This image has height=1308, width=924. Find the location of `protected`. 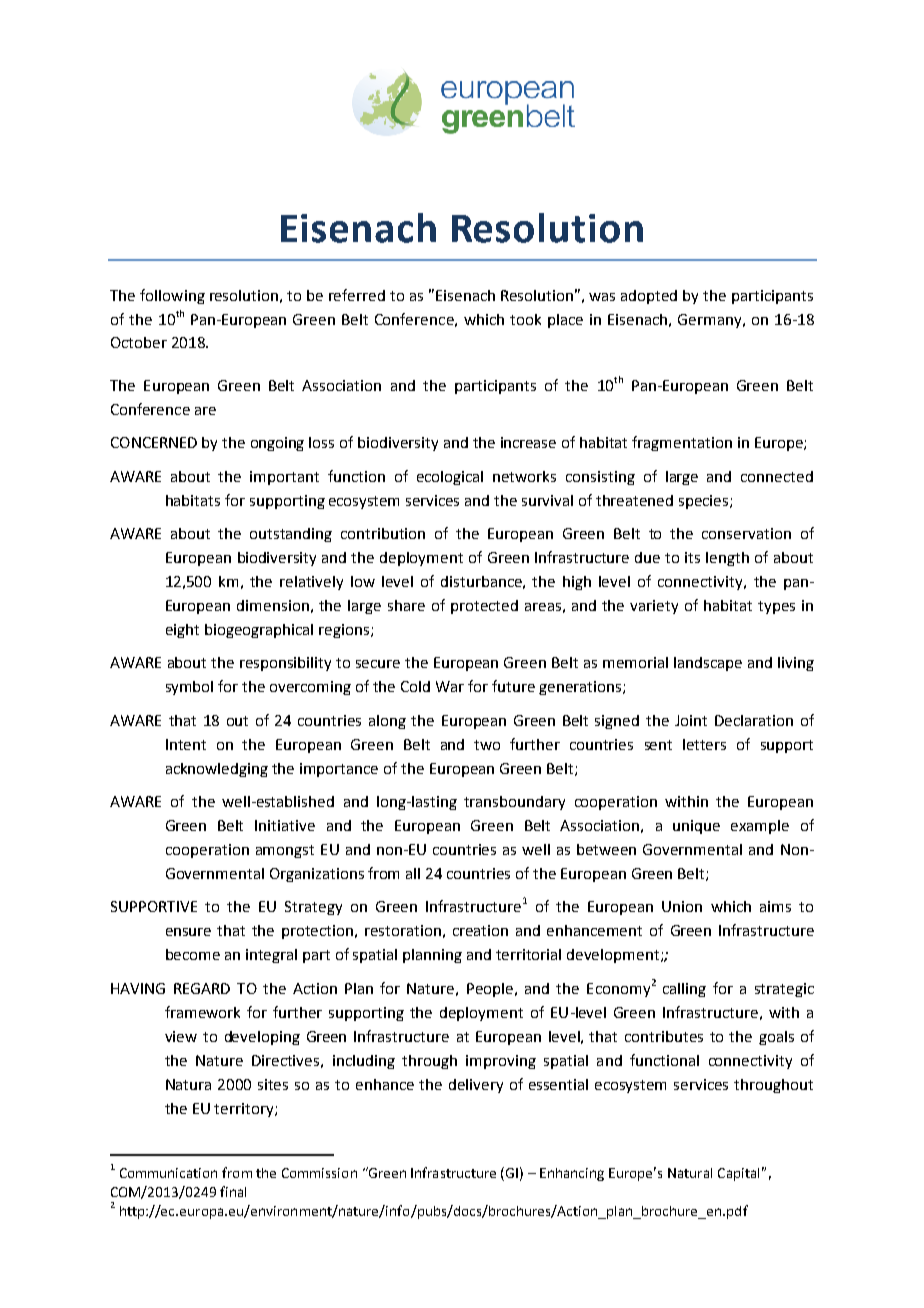

protected is located at coordinates (484, 607).
